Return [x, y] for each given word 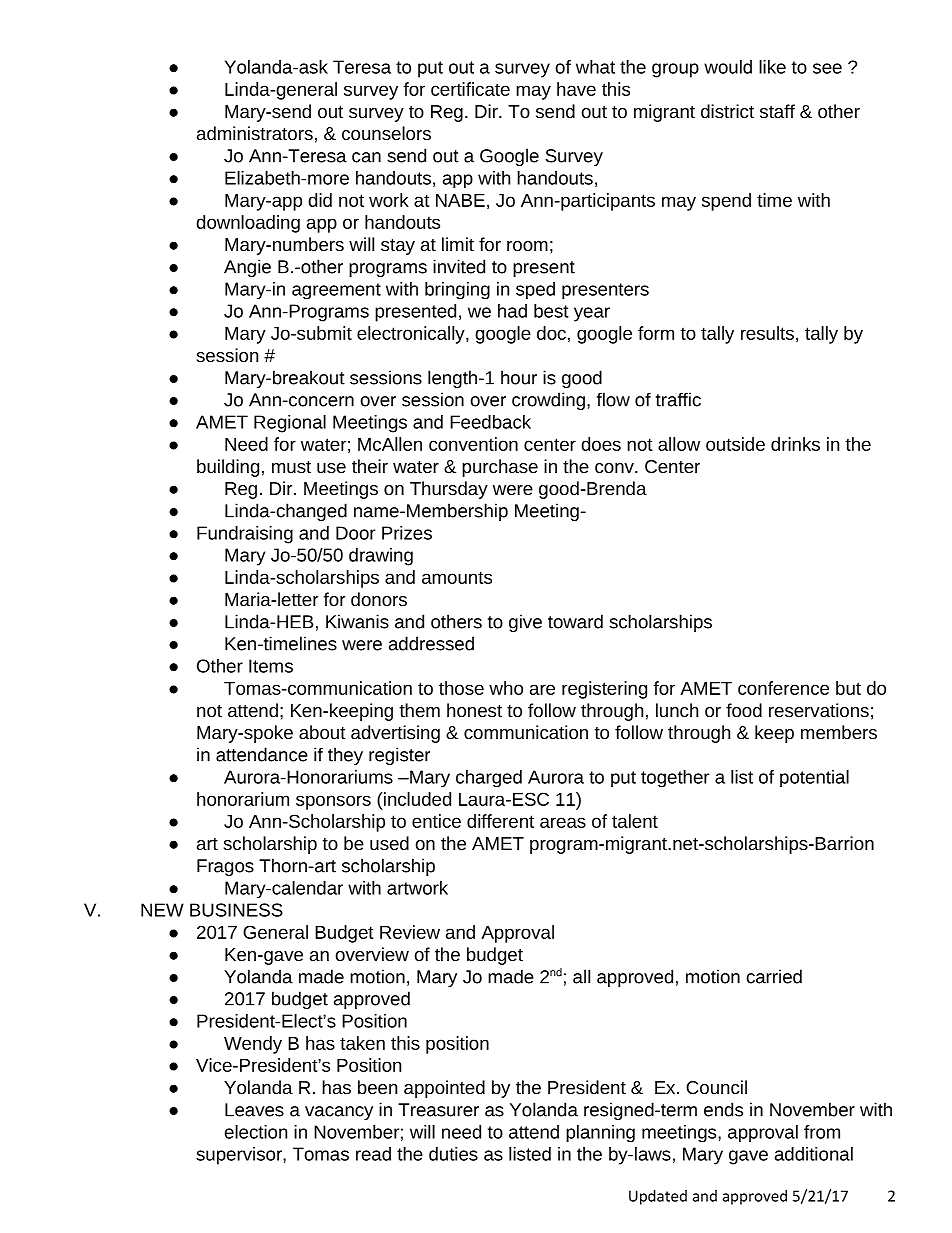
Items [271, 666]
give [525, 623]
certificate [470, 89]
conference [783, 688]
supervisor [240, 1156]
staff [777, 111]
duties [453, 1154]
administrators [255, 133]
